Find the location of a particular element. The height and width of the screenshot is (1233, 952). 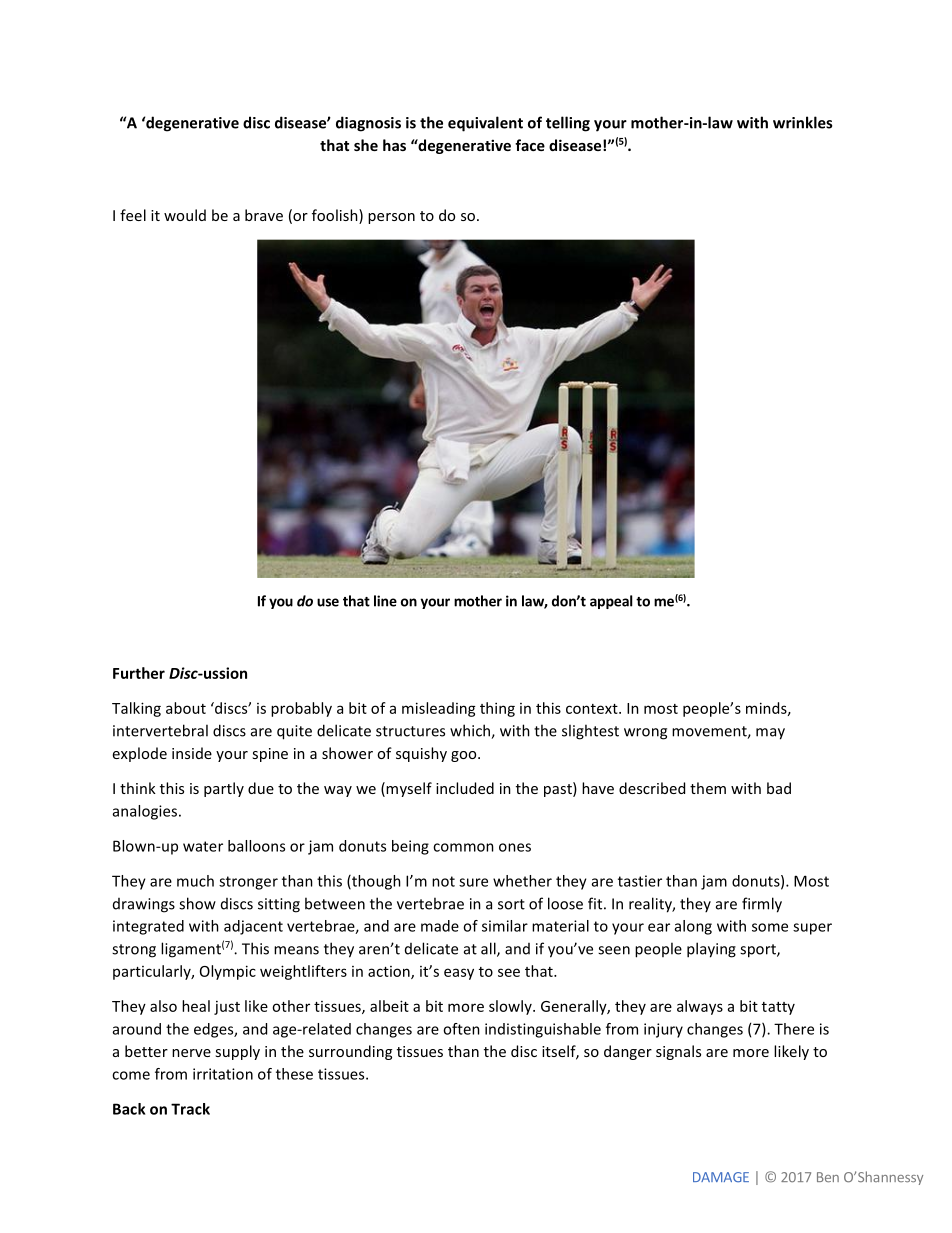

included is located at coordinates (465, 788).
